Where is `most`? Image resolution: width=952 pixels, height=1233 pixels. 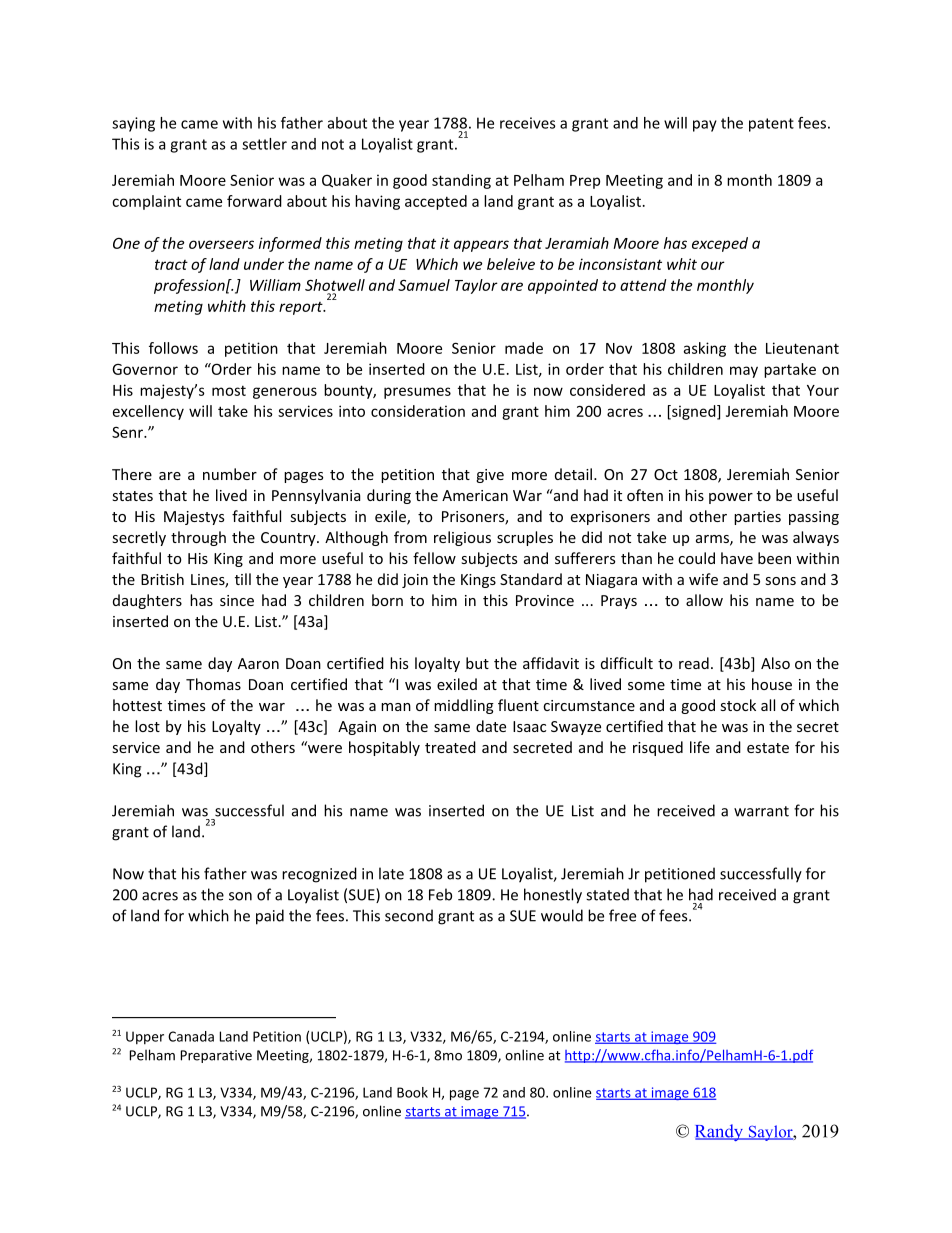
most is located at coordinates (229, 390).
